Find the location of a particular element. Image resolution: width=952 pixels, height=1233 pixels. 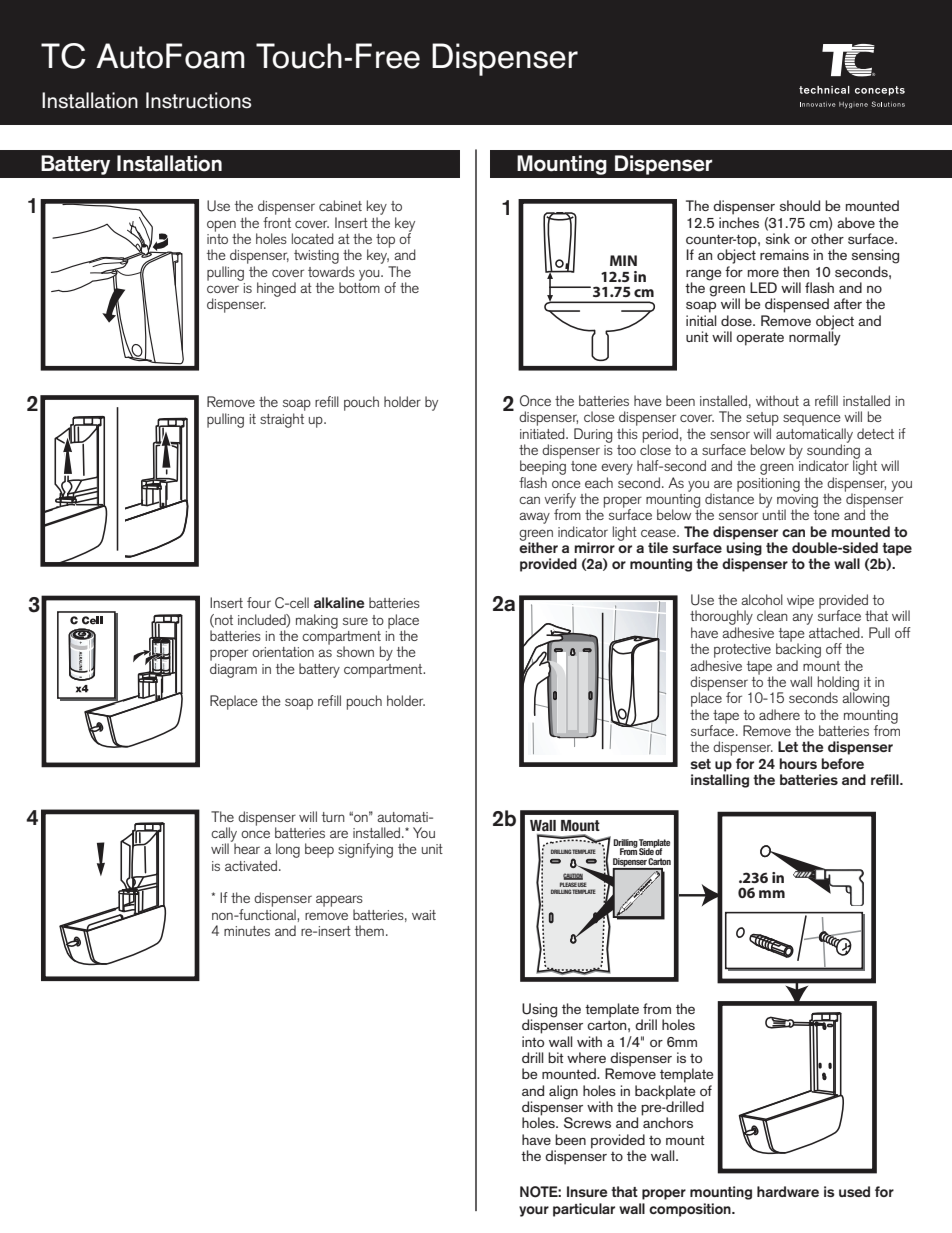

CAUTION is located at coordinates (573, 876).
